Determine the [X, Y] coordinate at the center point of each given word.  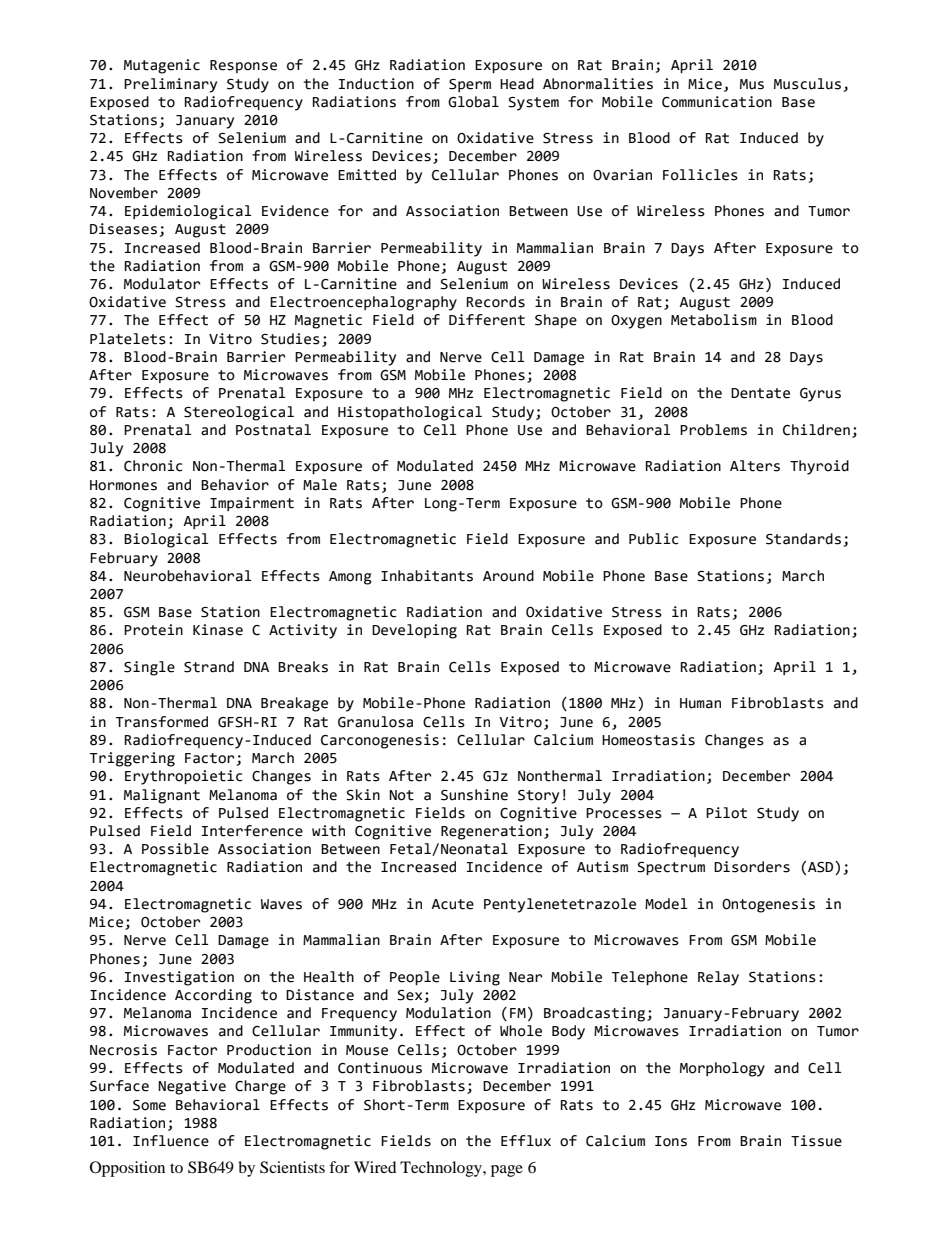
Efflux [526, 1141]
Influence [171, 1141]
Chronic [153, 466]
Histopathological [410, 413]
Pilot [726, 813]
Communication [717, 102]
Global [473, 102]
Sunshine [474, 795]
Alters [755, 466]
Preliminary [170, 85]
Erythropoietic [183, 777]
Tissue [816, 1141]
